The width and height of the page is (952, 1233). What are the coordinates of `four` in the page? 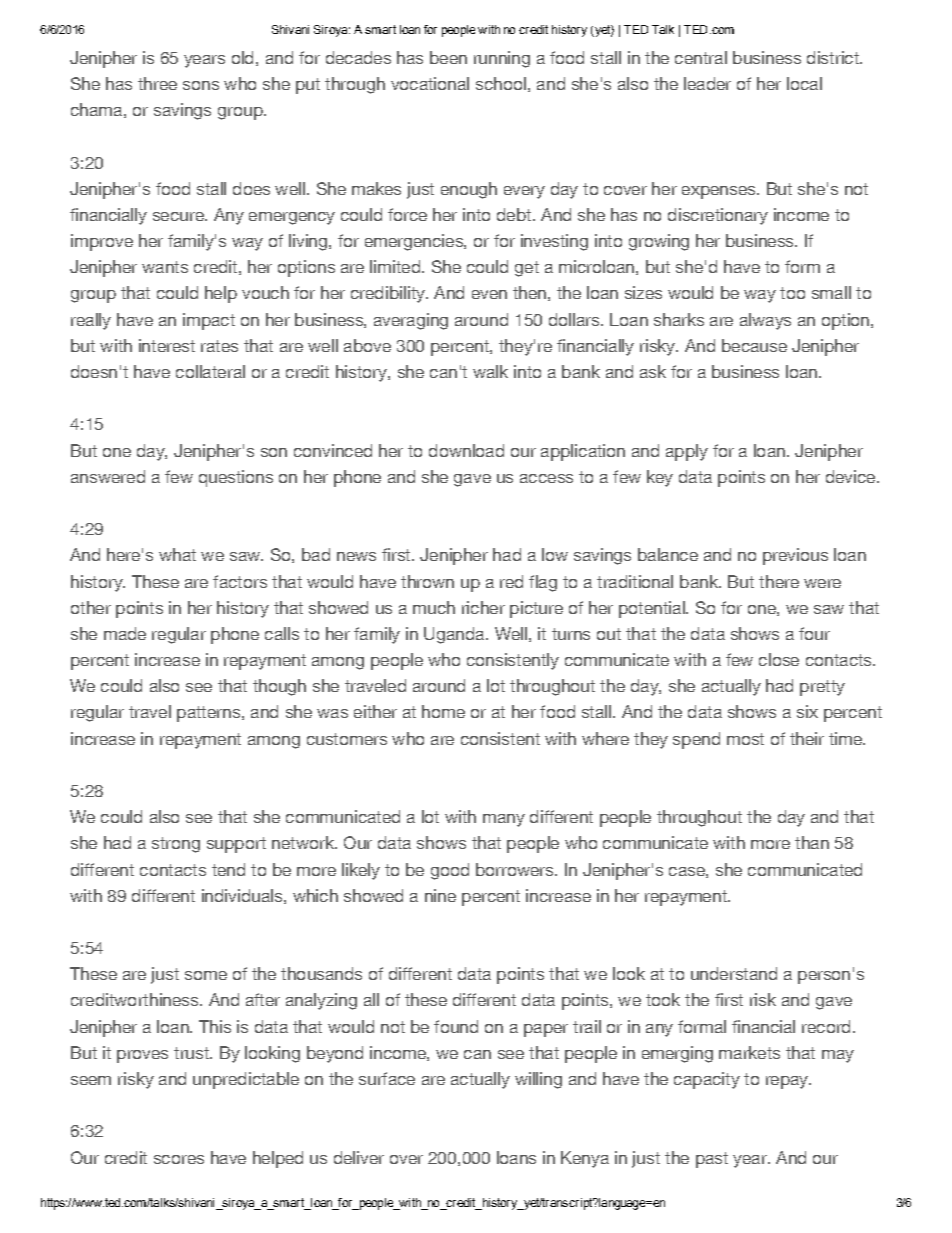 It's located at (814, 633).
